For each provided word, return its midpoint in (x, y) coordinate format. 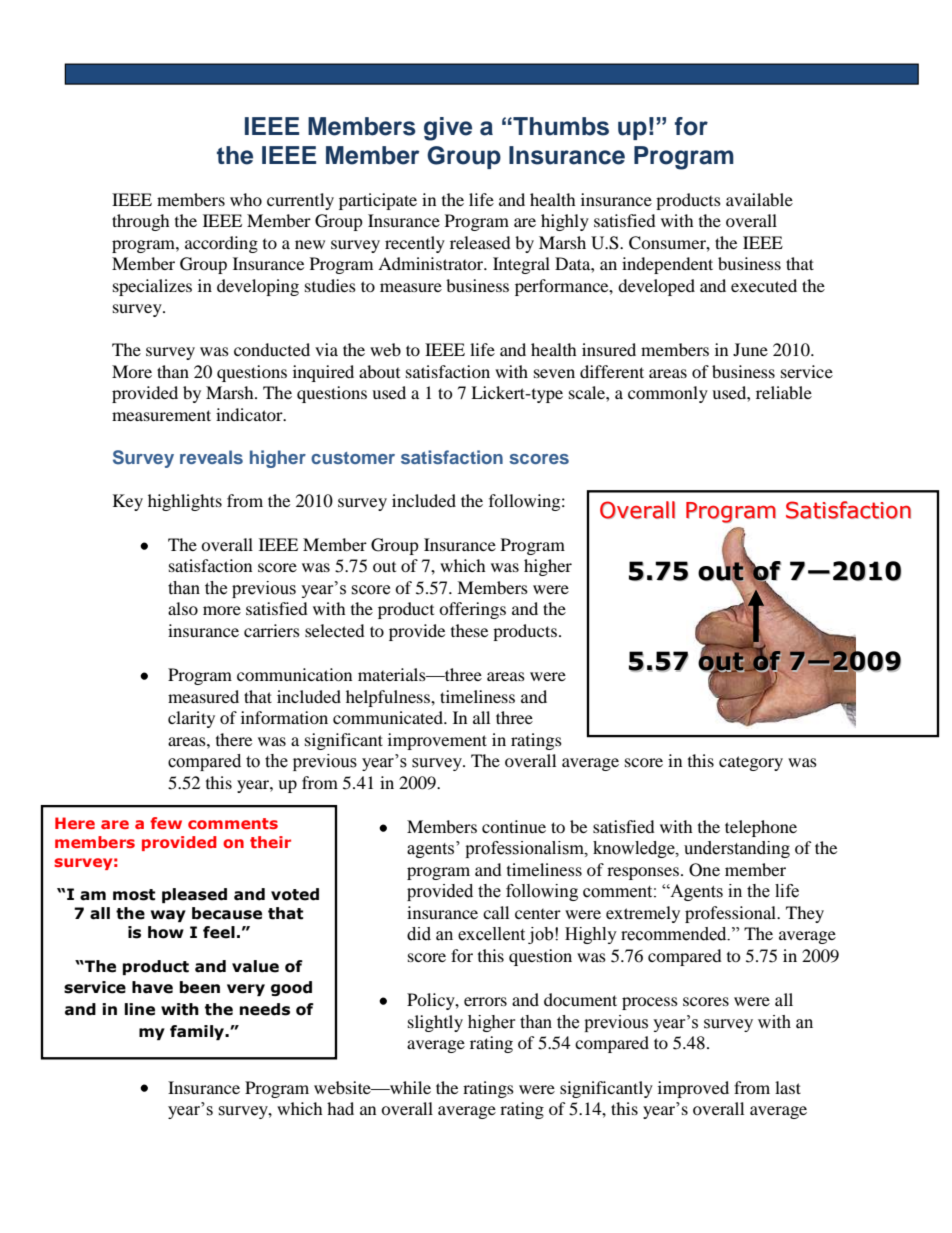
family (198, 1032)
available (759, 199)
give (448, 129)
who (246, 199)
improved (693, 1089)
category (751, 763)
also (183, 608)
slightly (435, 1023)
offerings (472, 610)
